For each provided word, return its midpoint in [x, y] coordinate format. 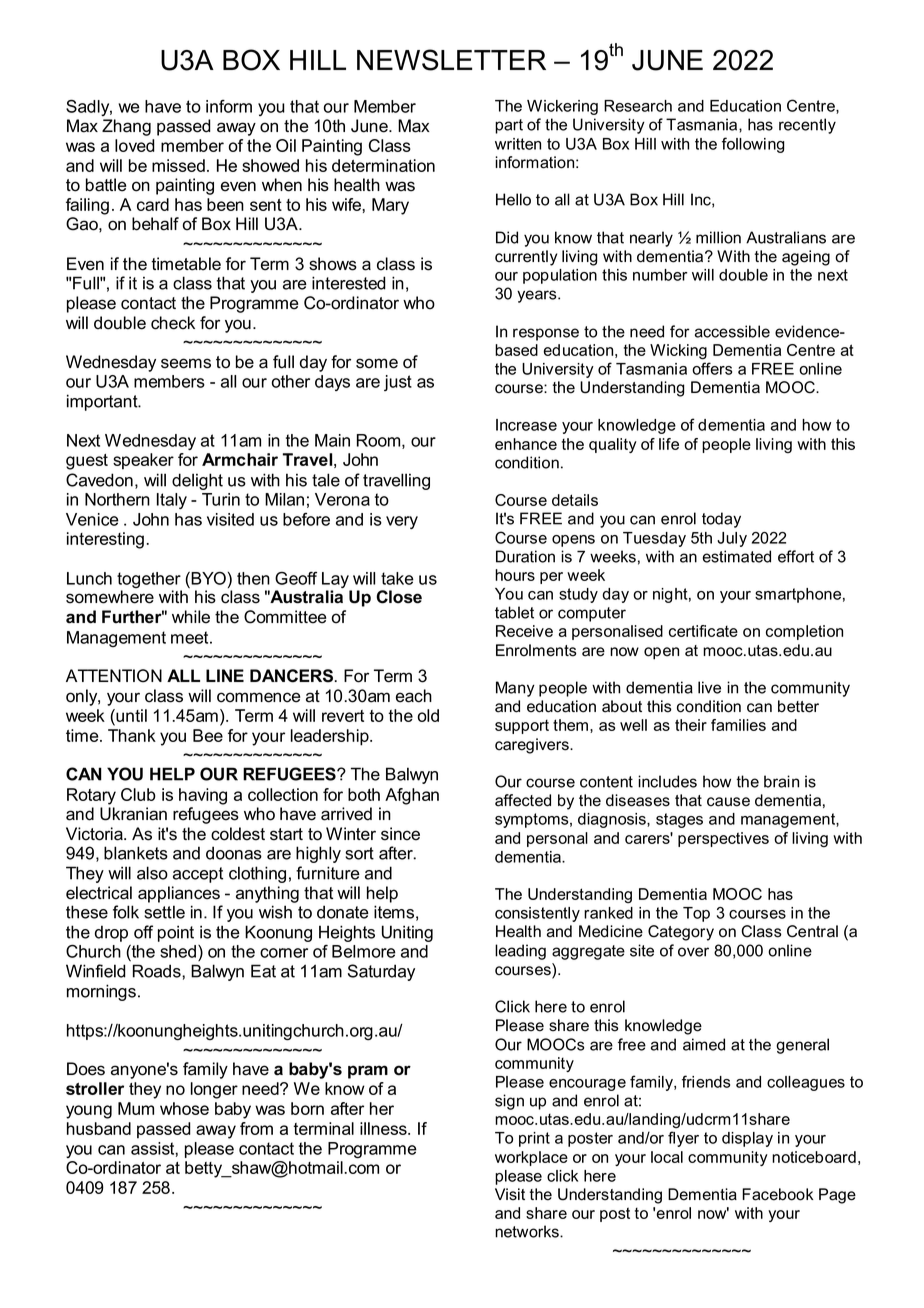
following [753, 145]
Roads [158, 971]
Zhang [126, 127]
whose [184, 1108]
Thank [132, 735]
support [522, 726]
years [538, 296]
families [738, 725]
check [173, 323]
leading [520, 952]
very [402, 522]
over [693, 952]
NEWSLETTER [451, 60]
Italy [172, 501]
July [732, 539]
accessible [732, 331]
